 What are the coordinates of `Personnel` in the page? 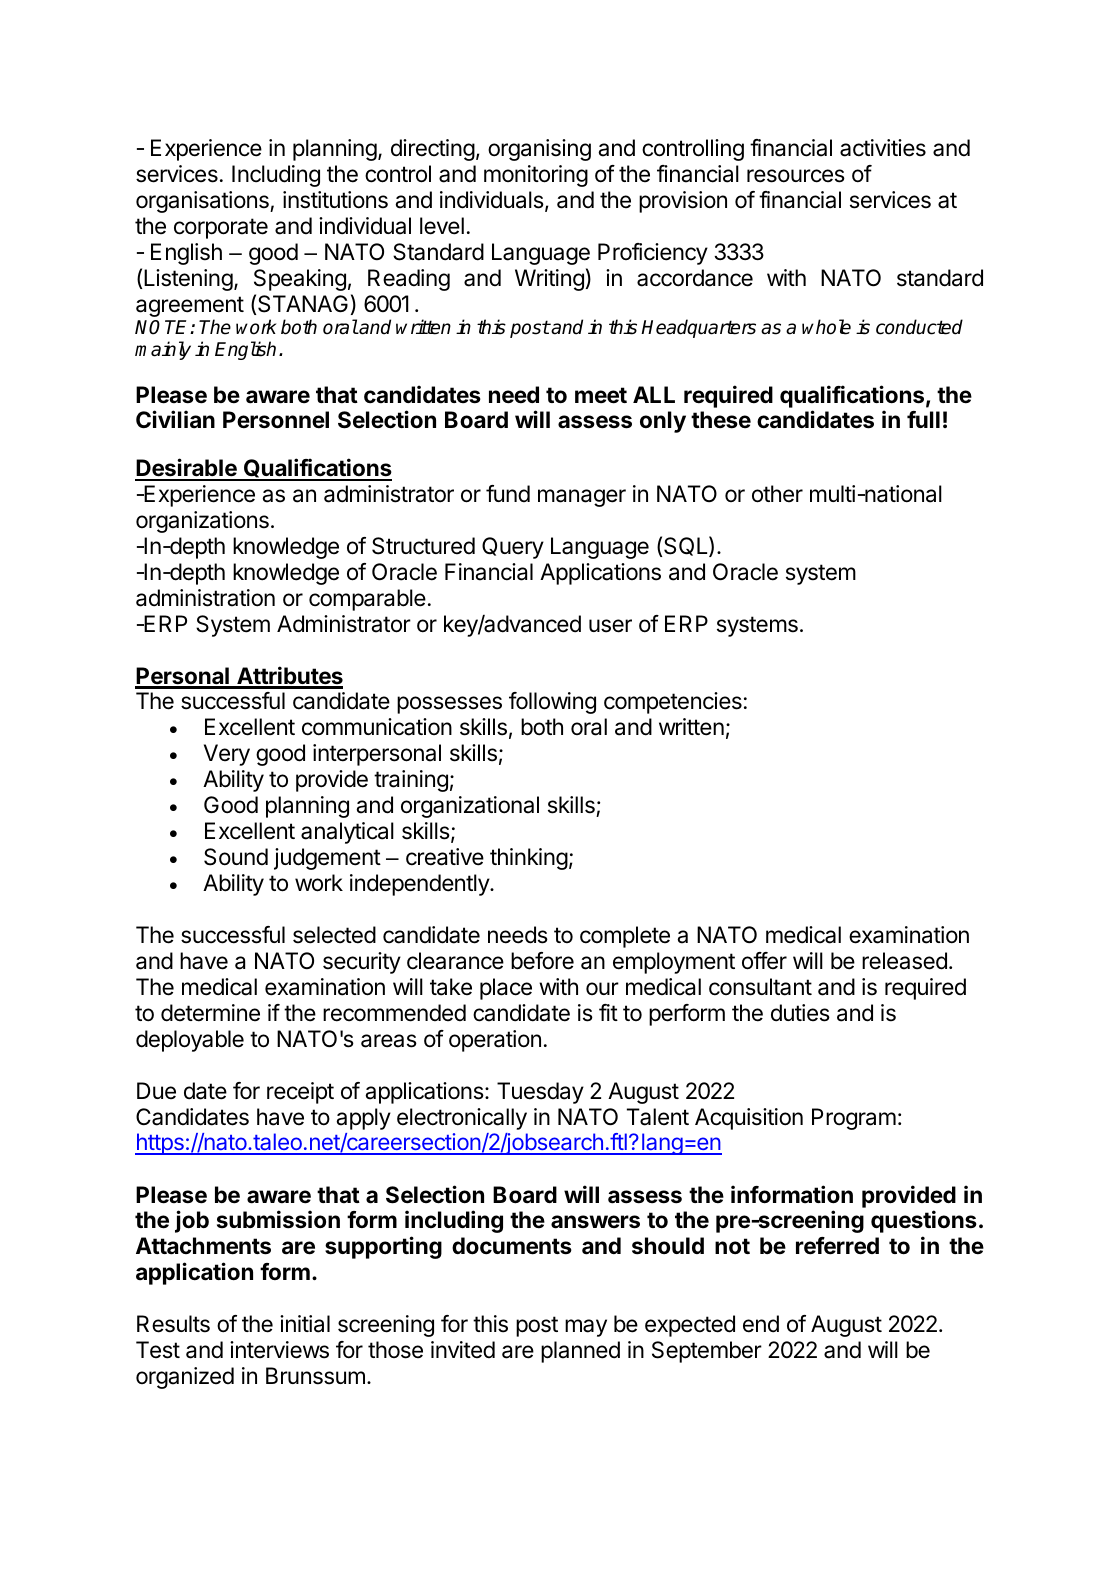 It's located at (276, 420).
